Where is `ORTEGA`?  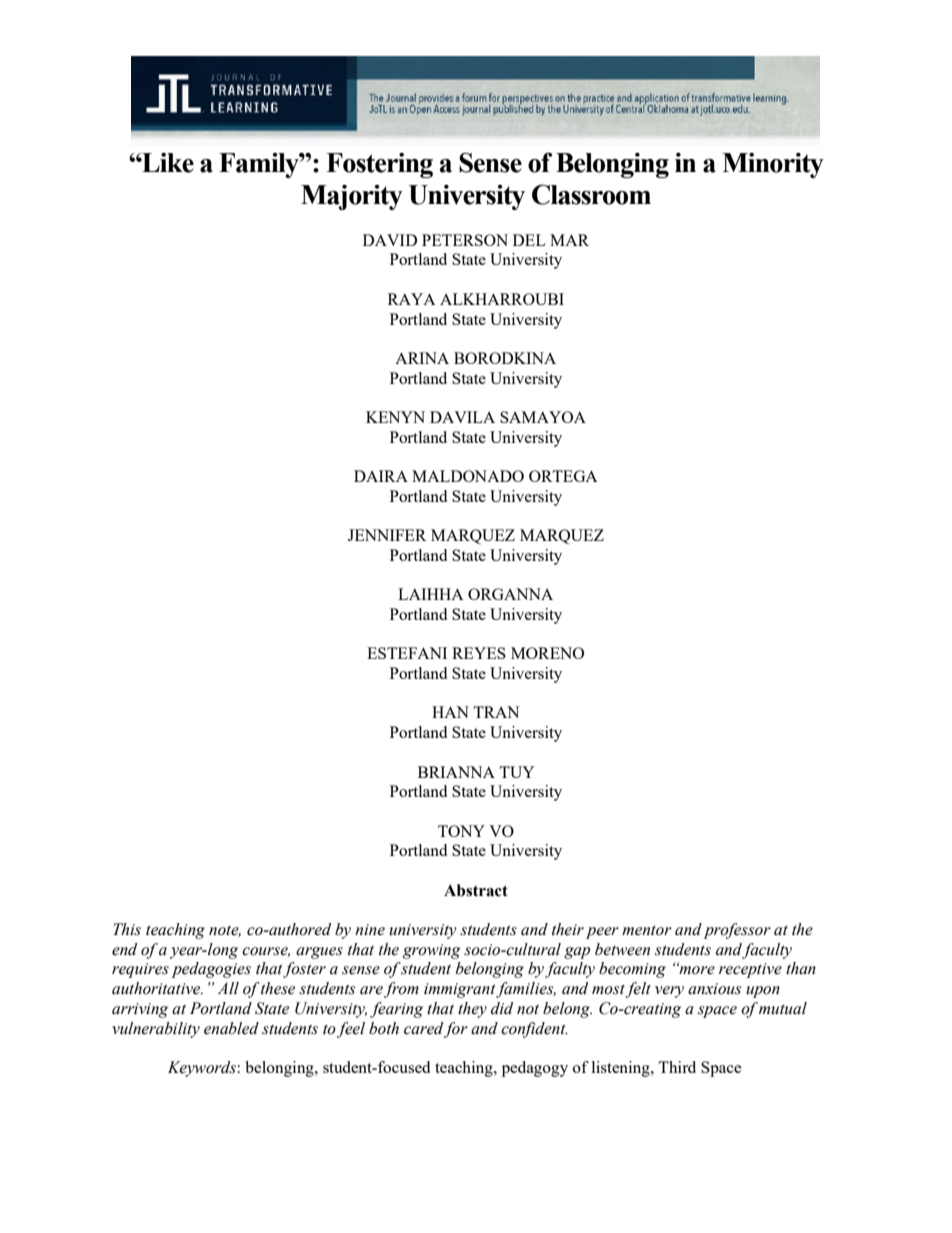
ORTEGA is located at coordinates (563, 476).
